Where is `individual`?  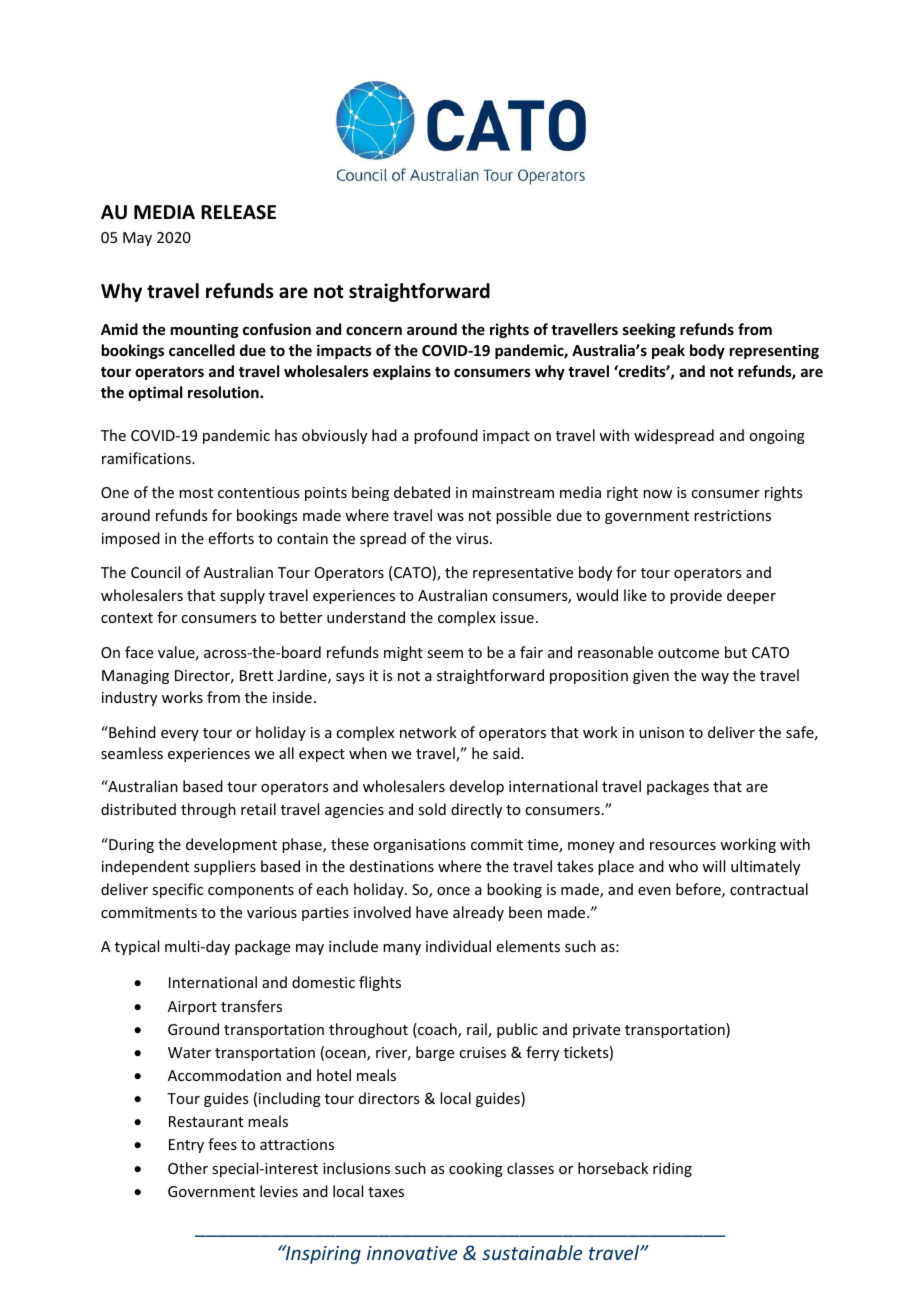 individual is located at coordinates (458, 946).
